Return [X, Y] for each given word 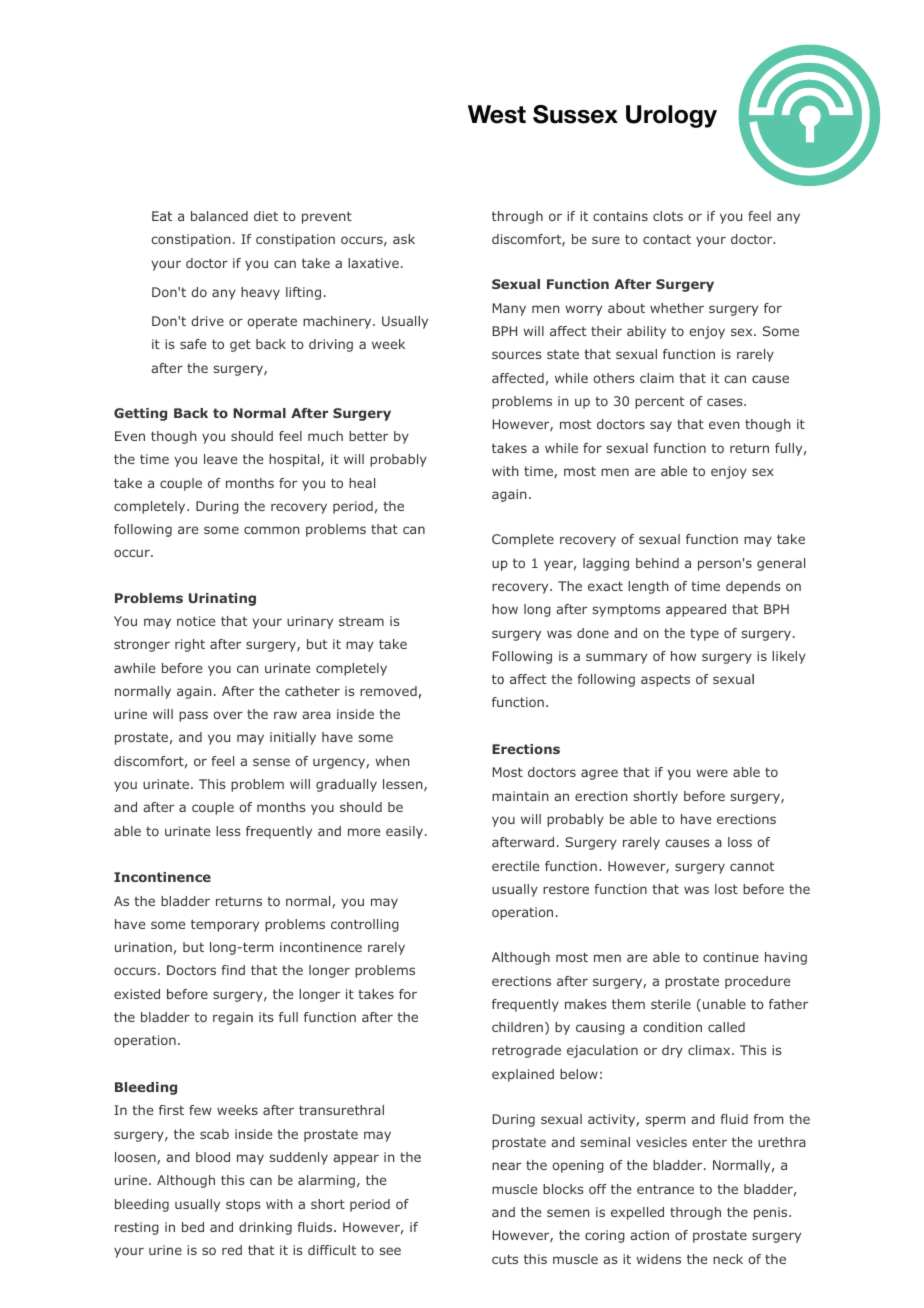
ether [686, 308]
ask [404, 239]
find [233, 970]
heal [362, 483]
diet [266, 216]
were [712, 773]
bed [193, 1227]
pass [193, 716]
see [390, 1251]
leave [220, 459]
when [392, 761]
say [661, 426]
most [572, 957]
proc [739, 983]
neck [728, 1259]
